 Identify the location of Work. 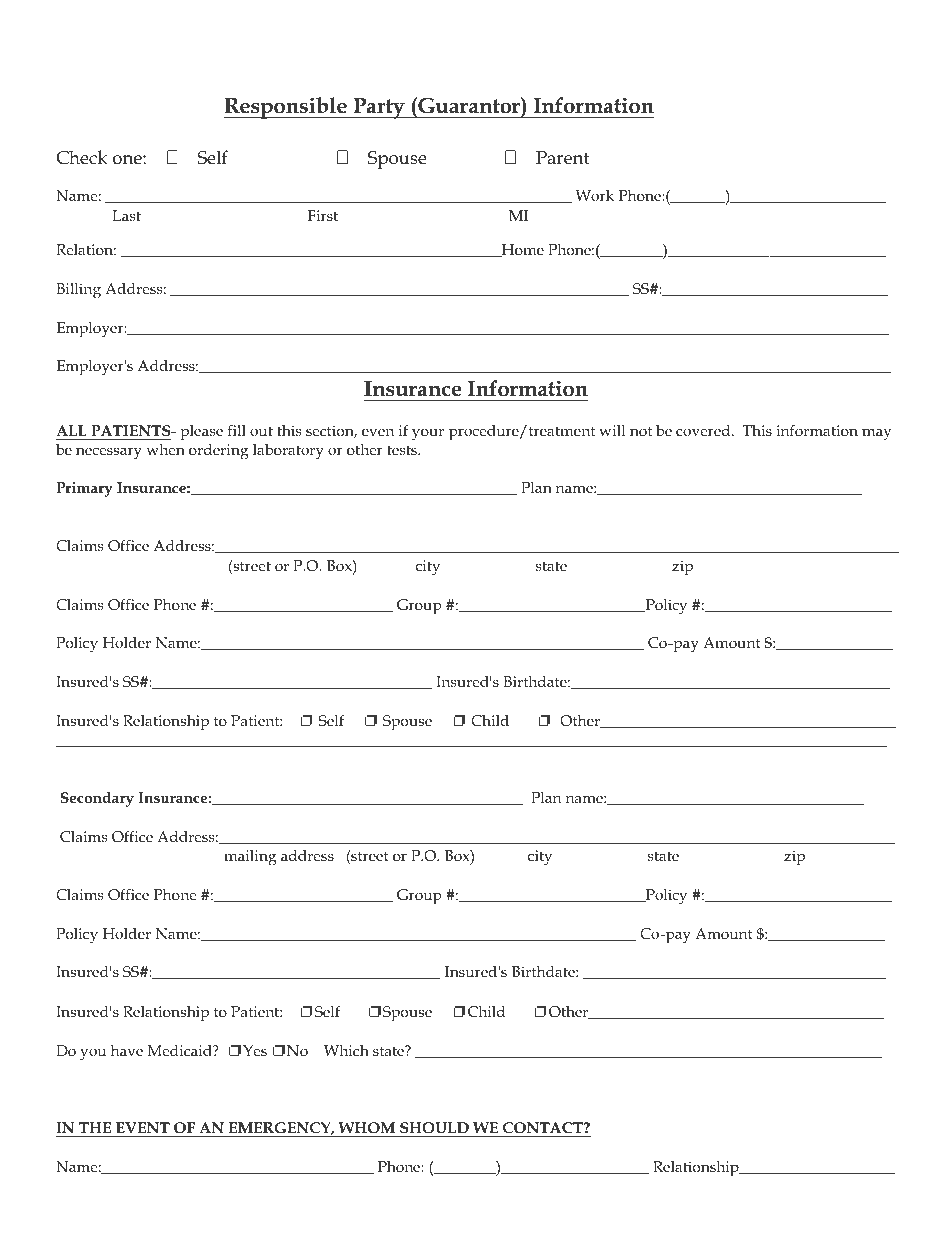
(595, 195).
